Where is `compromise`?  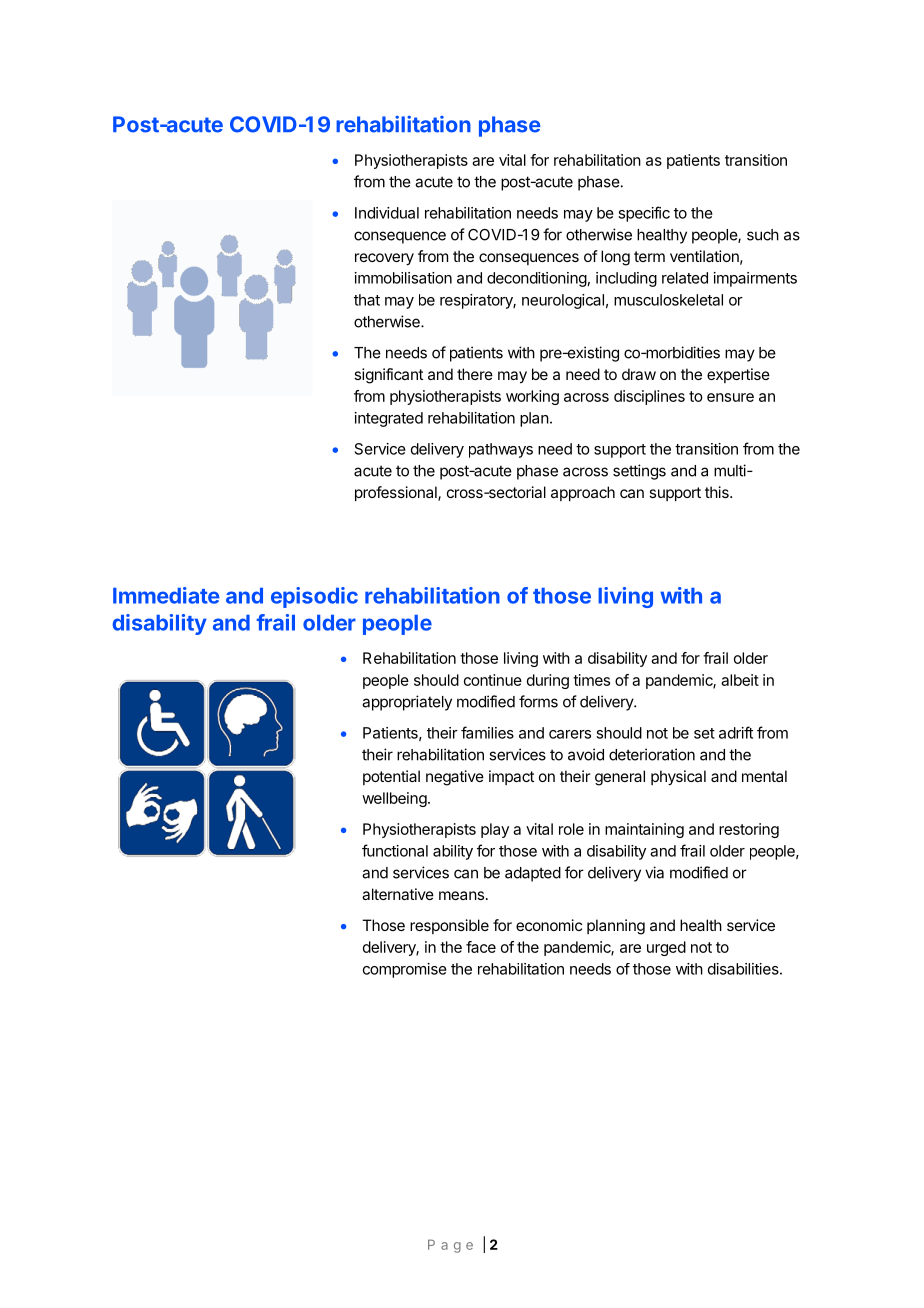
compromise is located at coordinates (405, 970).
